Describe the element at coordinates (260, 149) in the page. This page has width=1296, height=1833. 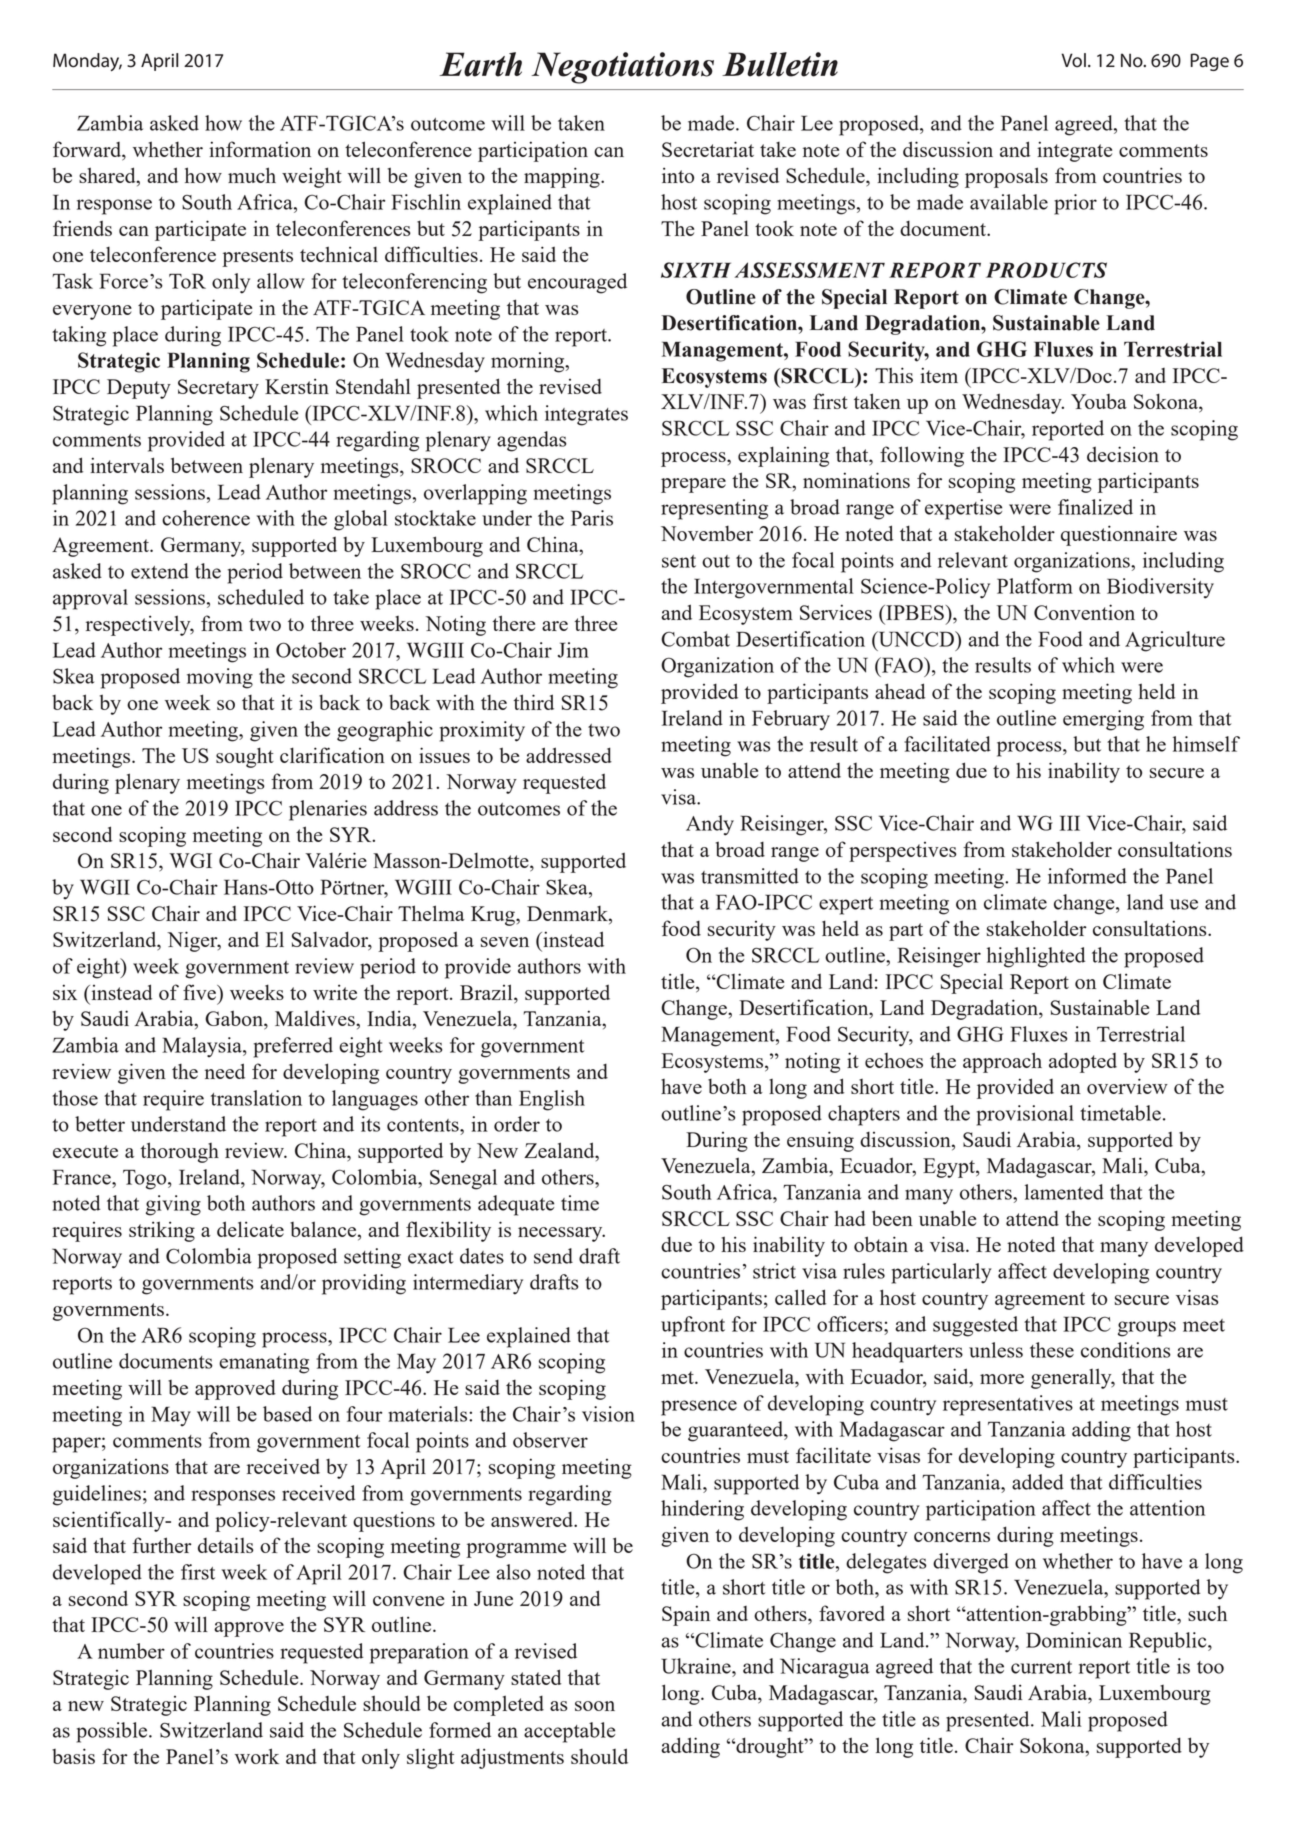
I see `information` at that location.
